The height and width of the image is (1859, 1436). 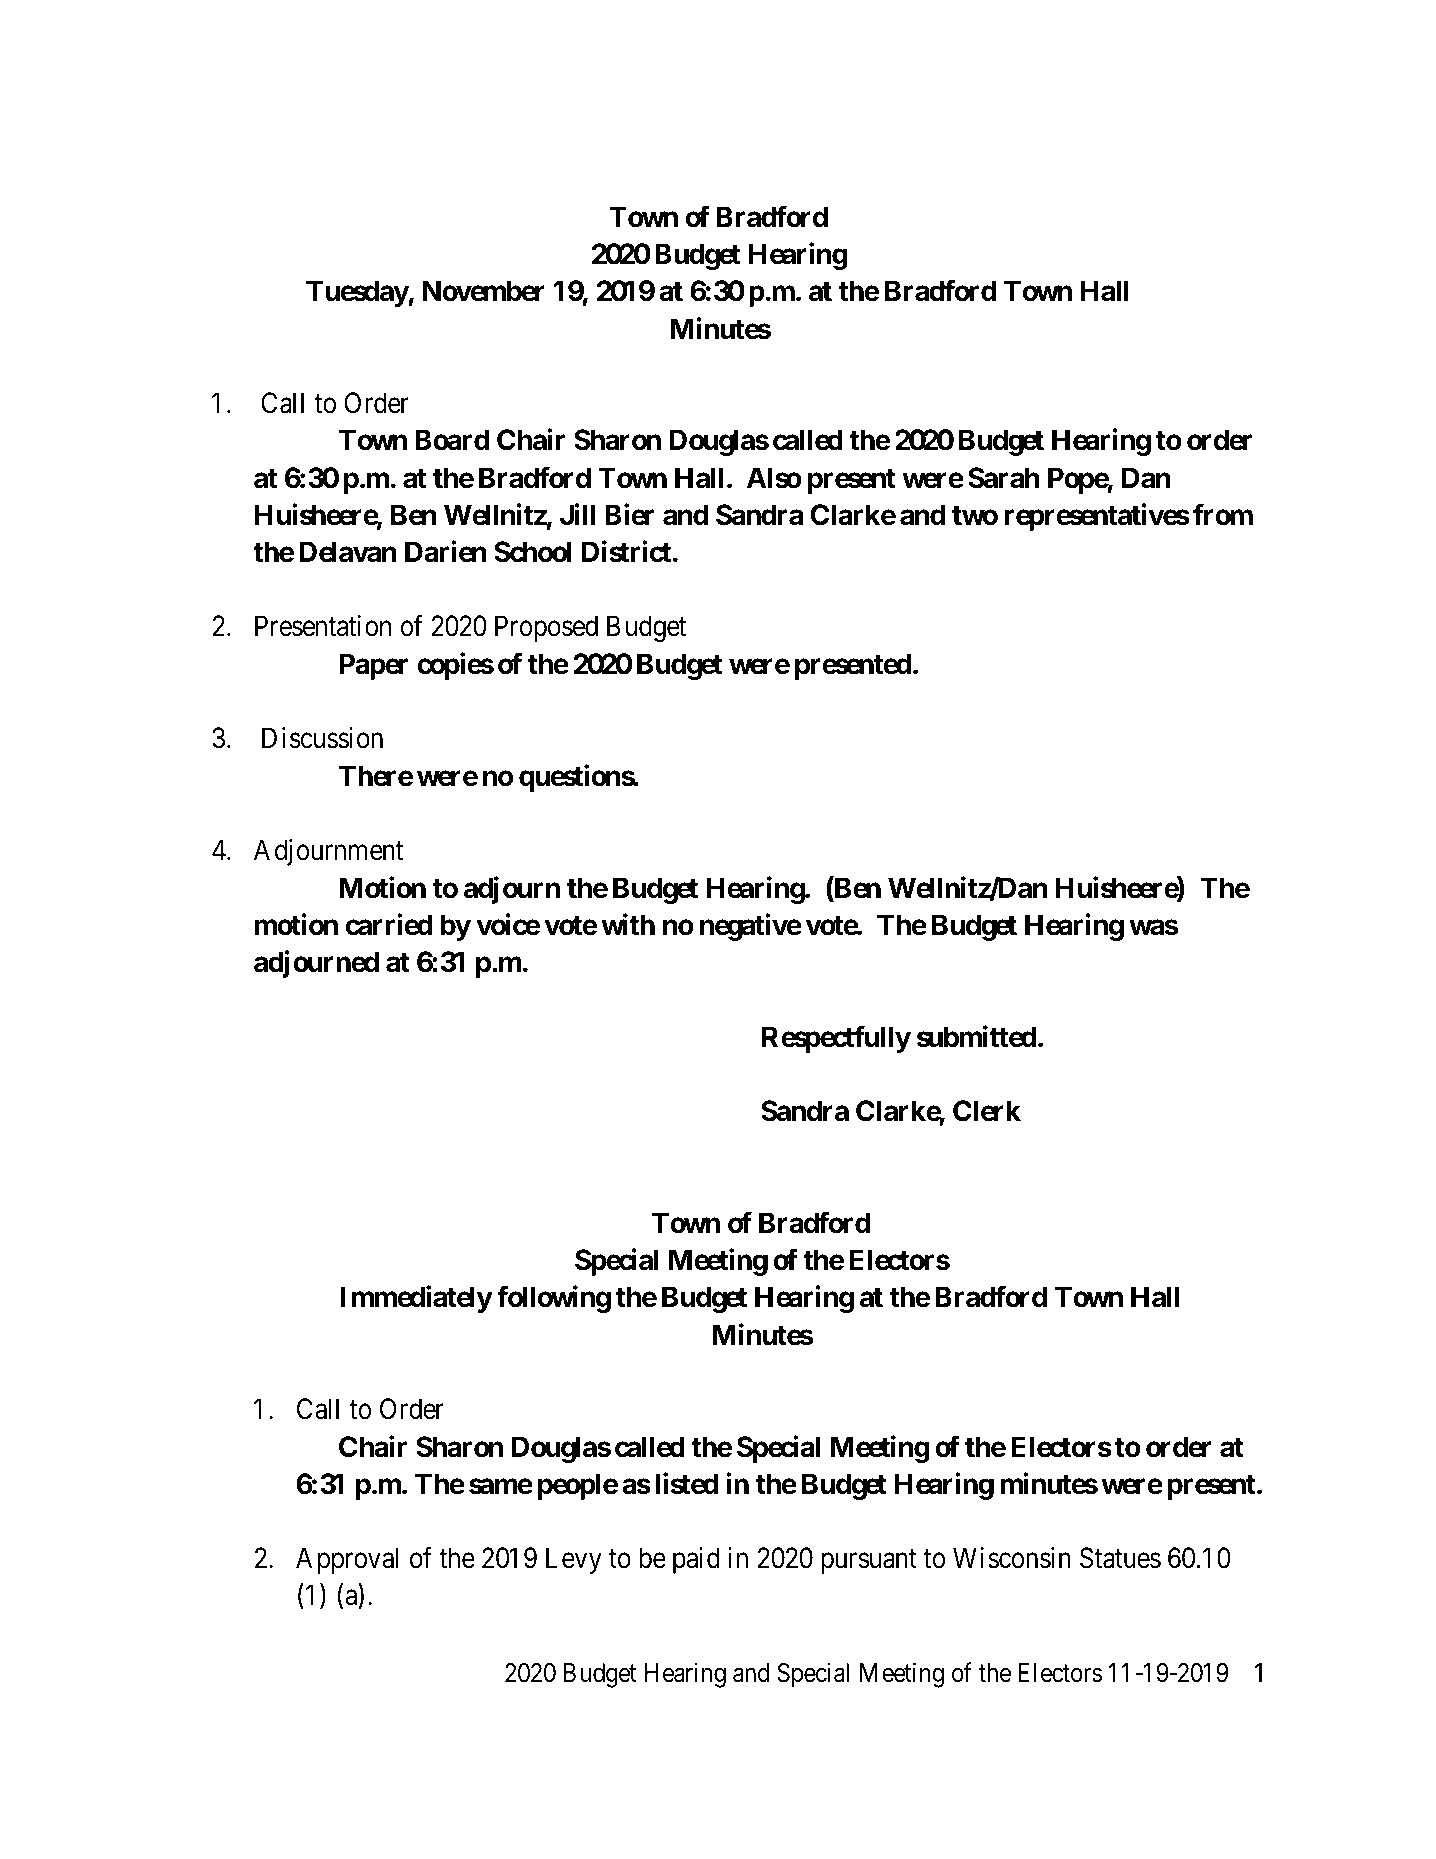 What do you see at coordinates (629, 515) in the image?
I see `Bier` at bounding box center [629, 515].
